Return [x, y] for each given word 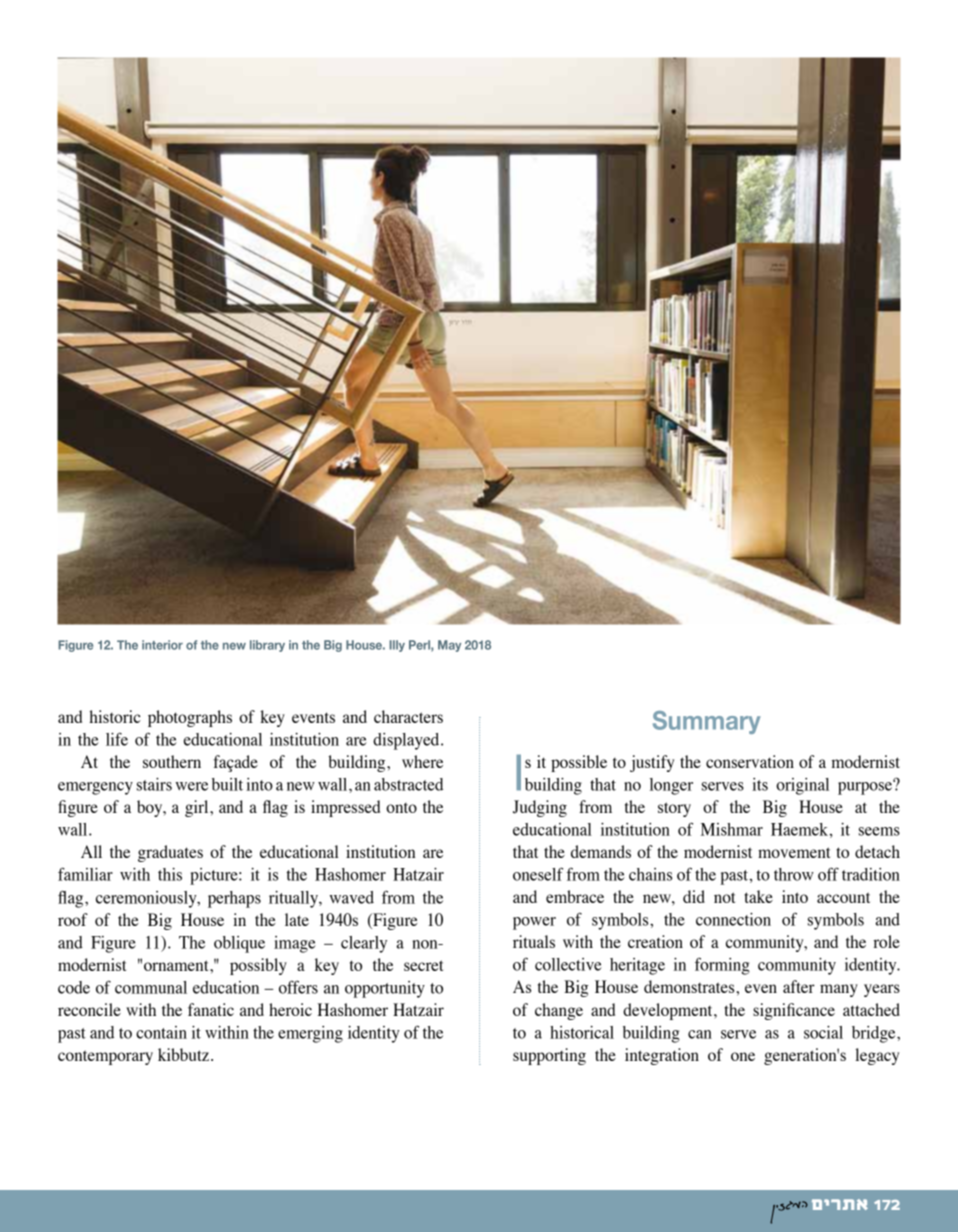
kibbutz [183, 1054]
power [534, 923]
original [802, 786]
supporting [549, 1056]
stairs [154, 784]
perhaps [234, 899]
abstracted [408, 784]
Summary [707, 722]
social [823, 1032]
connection [733, 919]
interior [162, 645]
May [449, 646]
